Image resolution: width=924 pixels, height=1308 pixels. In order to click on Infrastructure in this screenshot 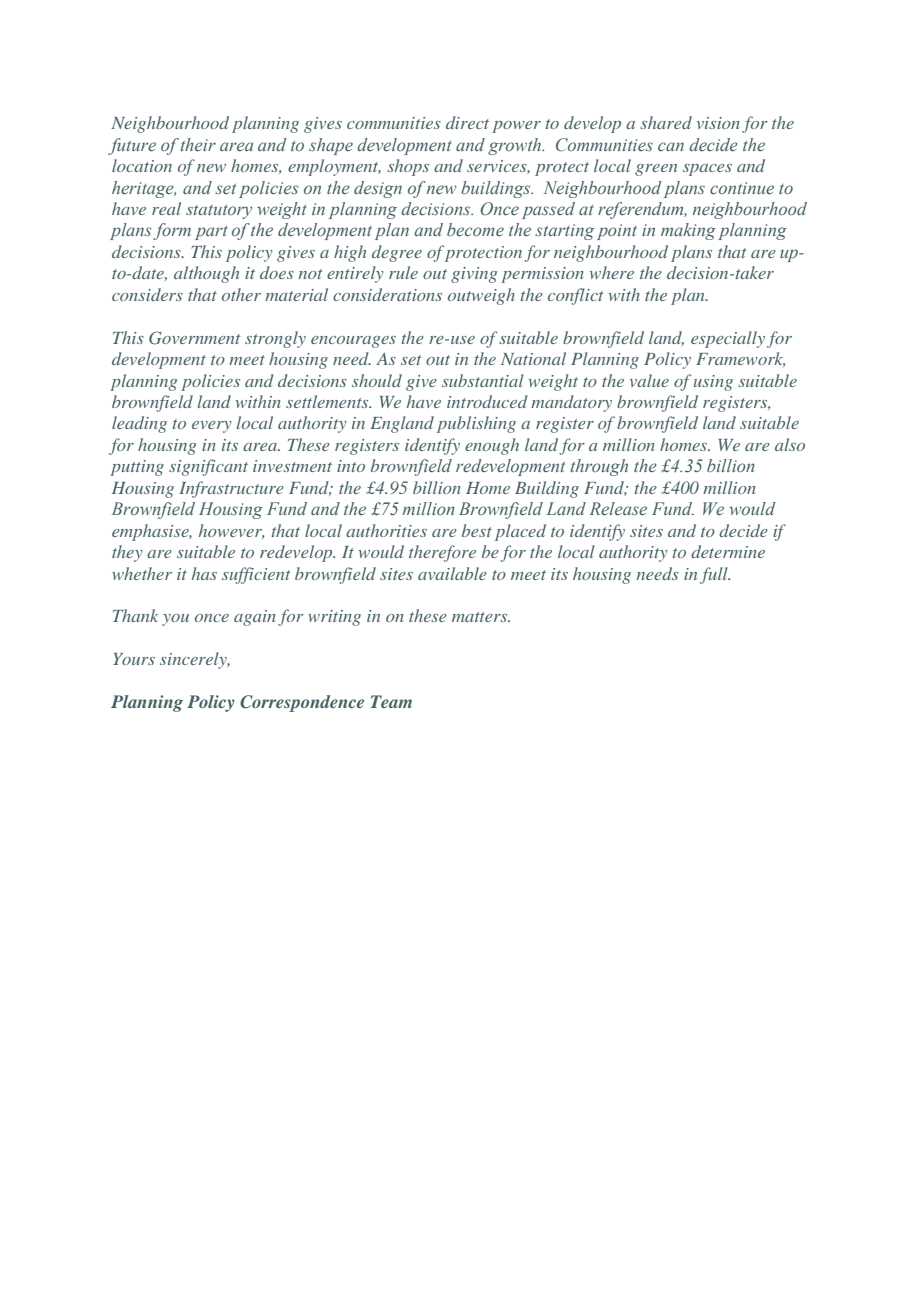, I will do `click(231, 489)`.
